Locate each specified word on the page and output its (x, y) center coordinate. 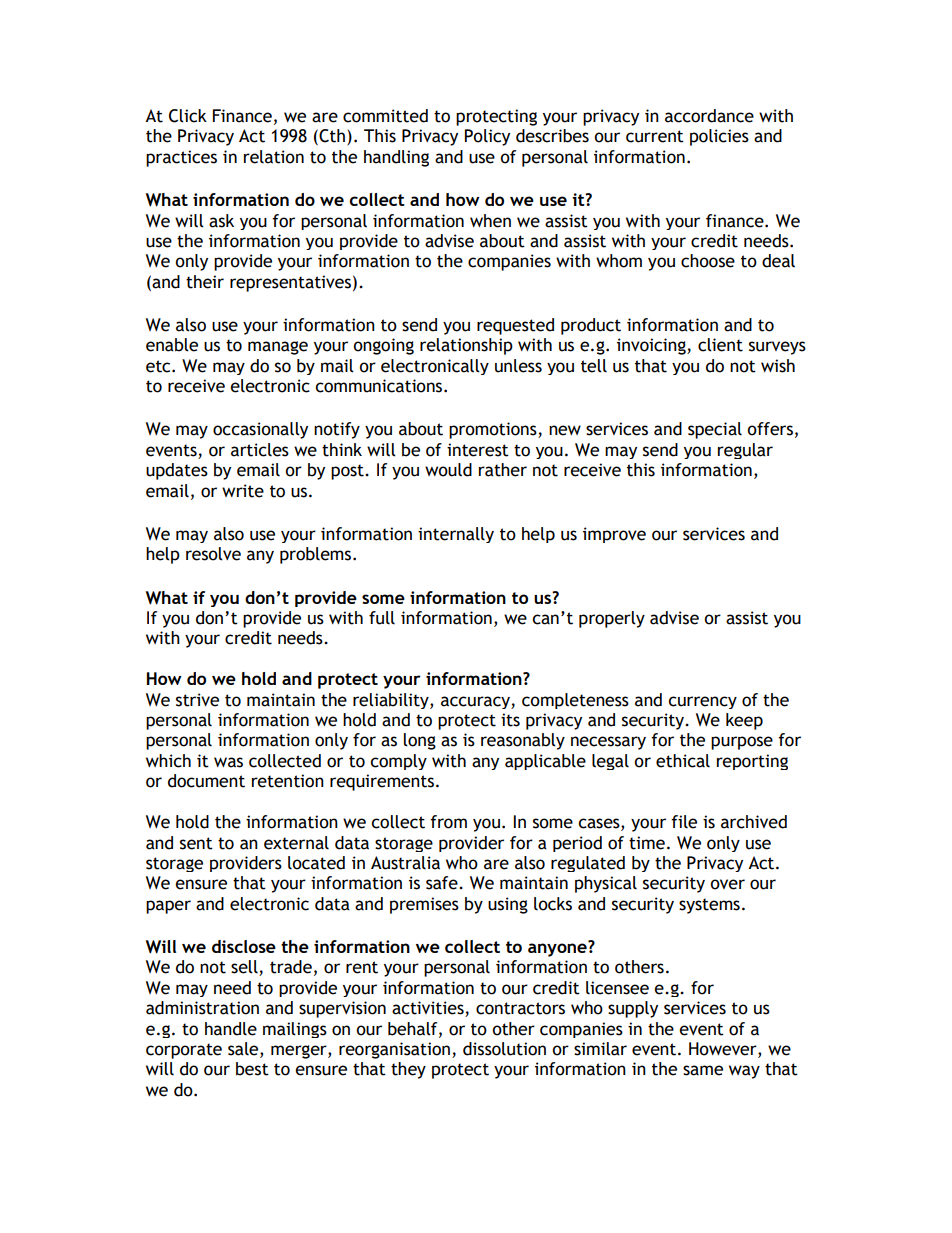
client (720, 345)
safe (443, 883)
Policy (487, 137)
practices (181, 158)
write (243, 491)
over (727, 884)
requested (515, 326)
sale (244, 1050)
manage (278, 348)
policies (719, 137)
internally (456, 535)
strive (197, 700)
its (510, 720)
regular (745, 451)
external (296, 843)
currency (702, 702)
